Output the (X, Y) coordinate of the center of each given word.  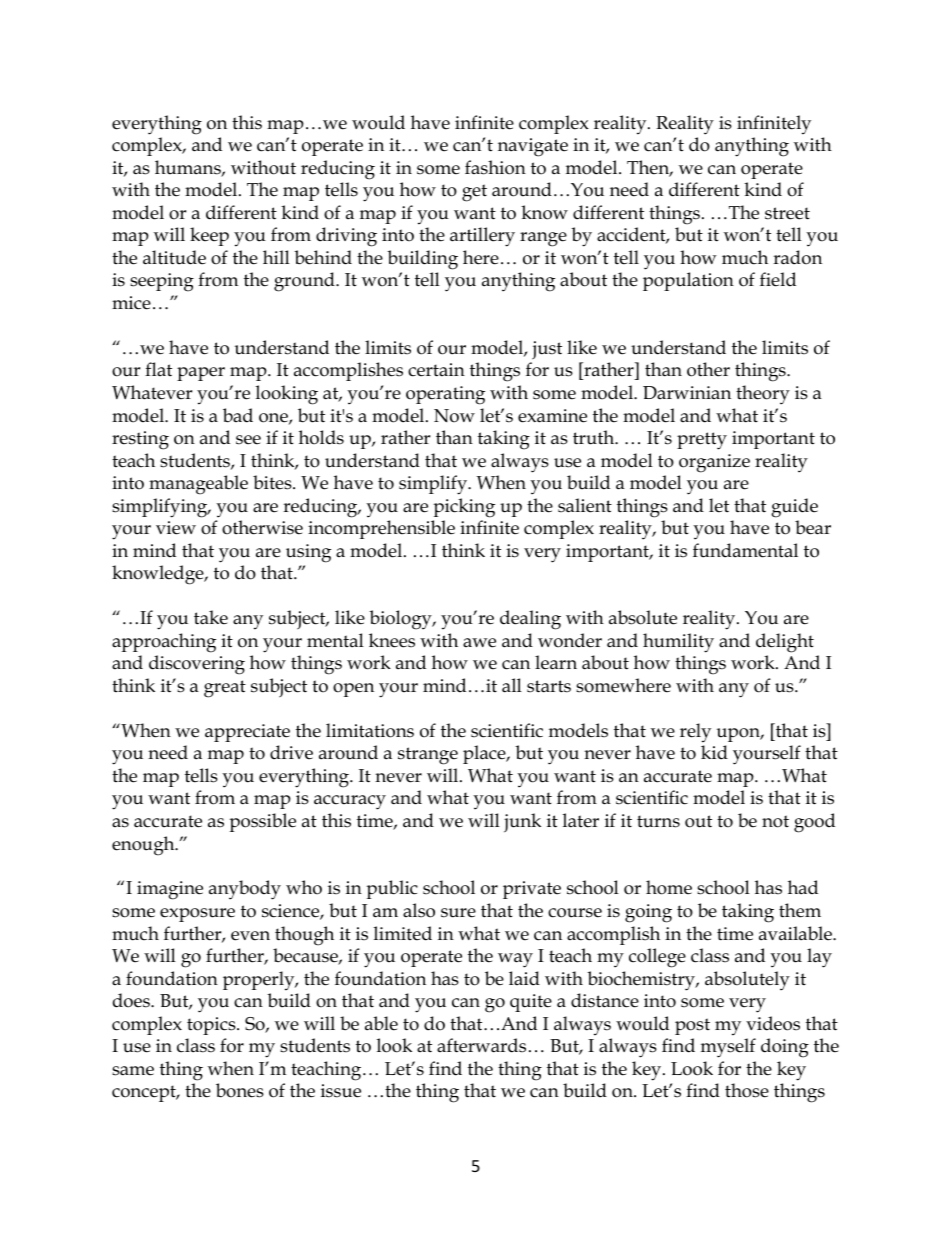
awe (479, 643)
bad (238, 415)
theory (763, 395)
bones (240, 1090)
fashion (495, 167)
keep (209, 236)
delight (785, 643)
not (775, 821)
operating (445, 395)
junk (522, 823)
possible (262, 822)
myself (728, 1048)
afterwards (481, 1045)
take (211, 617)
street (787, 213)
